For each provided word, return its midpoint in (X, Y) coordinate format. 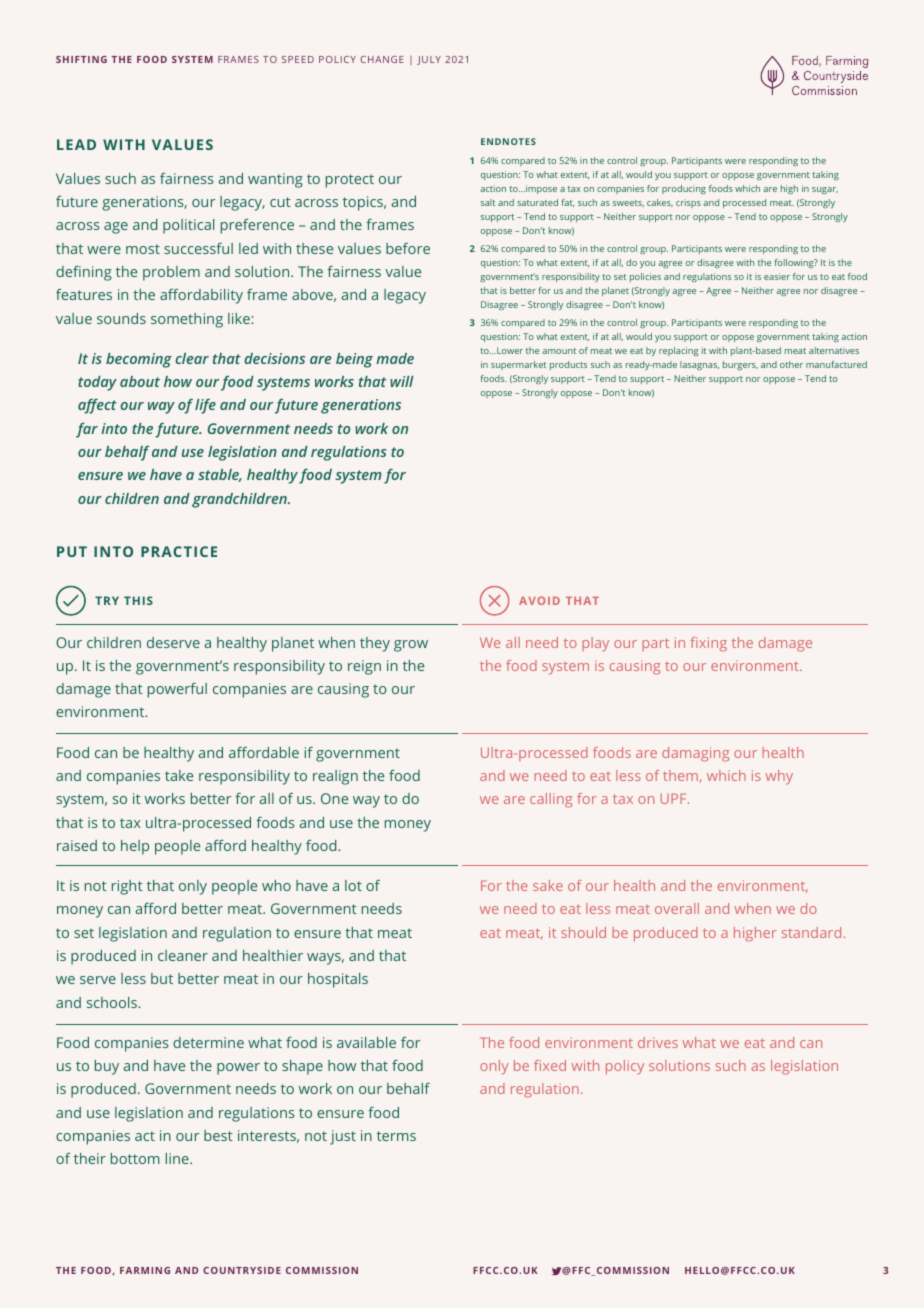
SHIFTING (81, 59)
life (205, 406)
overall (677, 908)
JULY (429, 60)
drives (658, 1042)
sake (548, 885)
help (135, 847)
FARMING (145, 1270)
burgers (740, 365)
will (401, 381)
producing (684, 189)
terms (396, 1136)
